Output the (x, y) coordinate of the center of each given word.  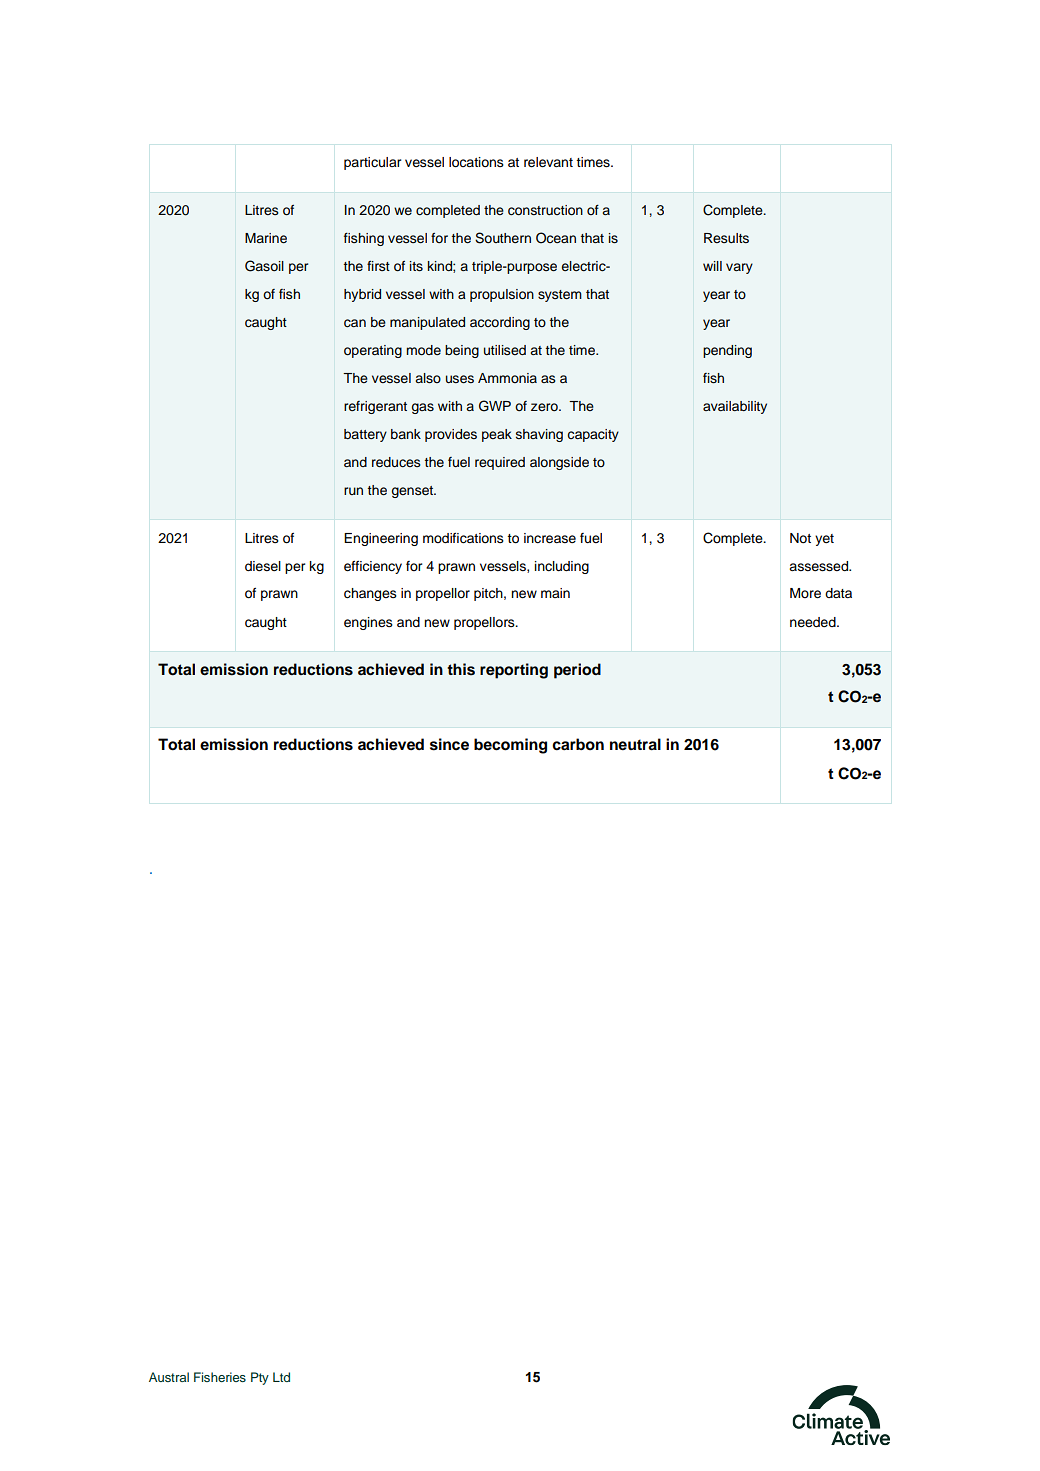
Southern (503, 238)
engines (368, 623)
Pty (260, 1378)
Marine (266, 238)
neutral (635, 744)
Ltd (281, 1377)
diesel (263, 566)
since (449, 744)
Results (726, 238)
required (500, 463)
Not (800, 538)
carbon (578, 744)
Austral (169, 1377)
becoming (510, 746)
